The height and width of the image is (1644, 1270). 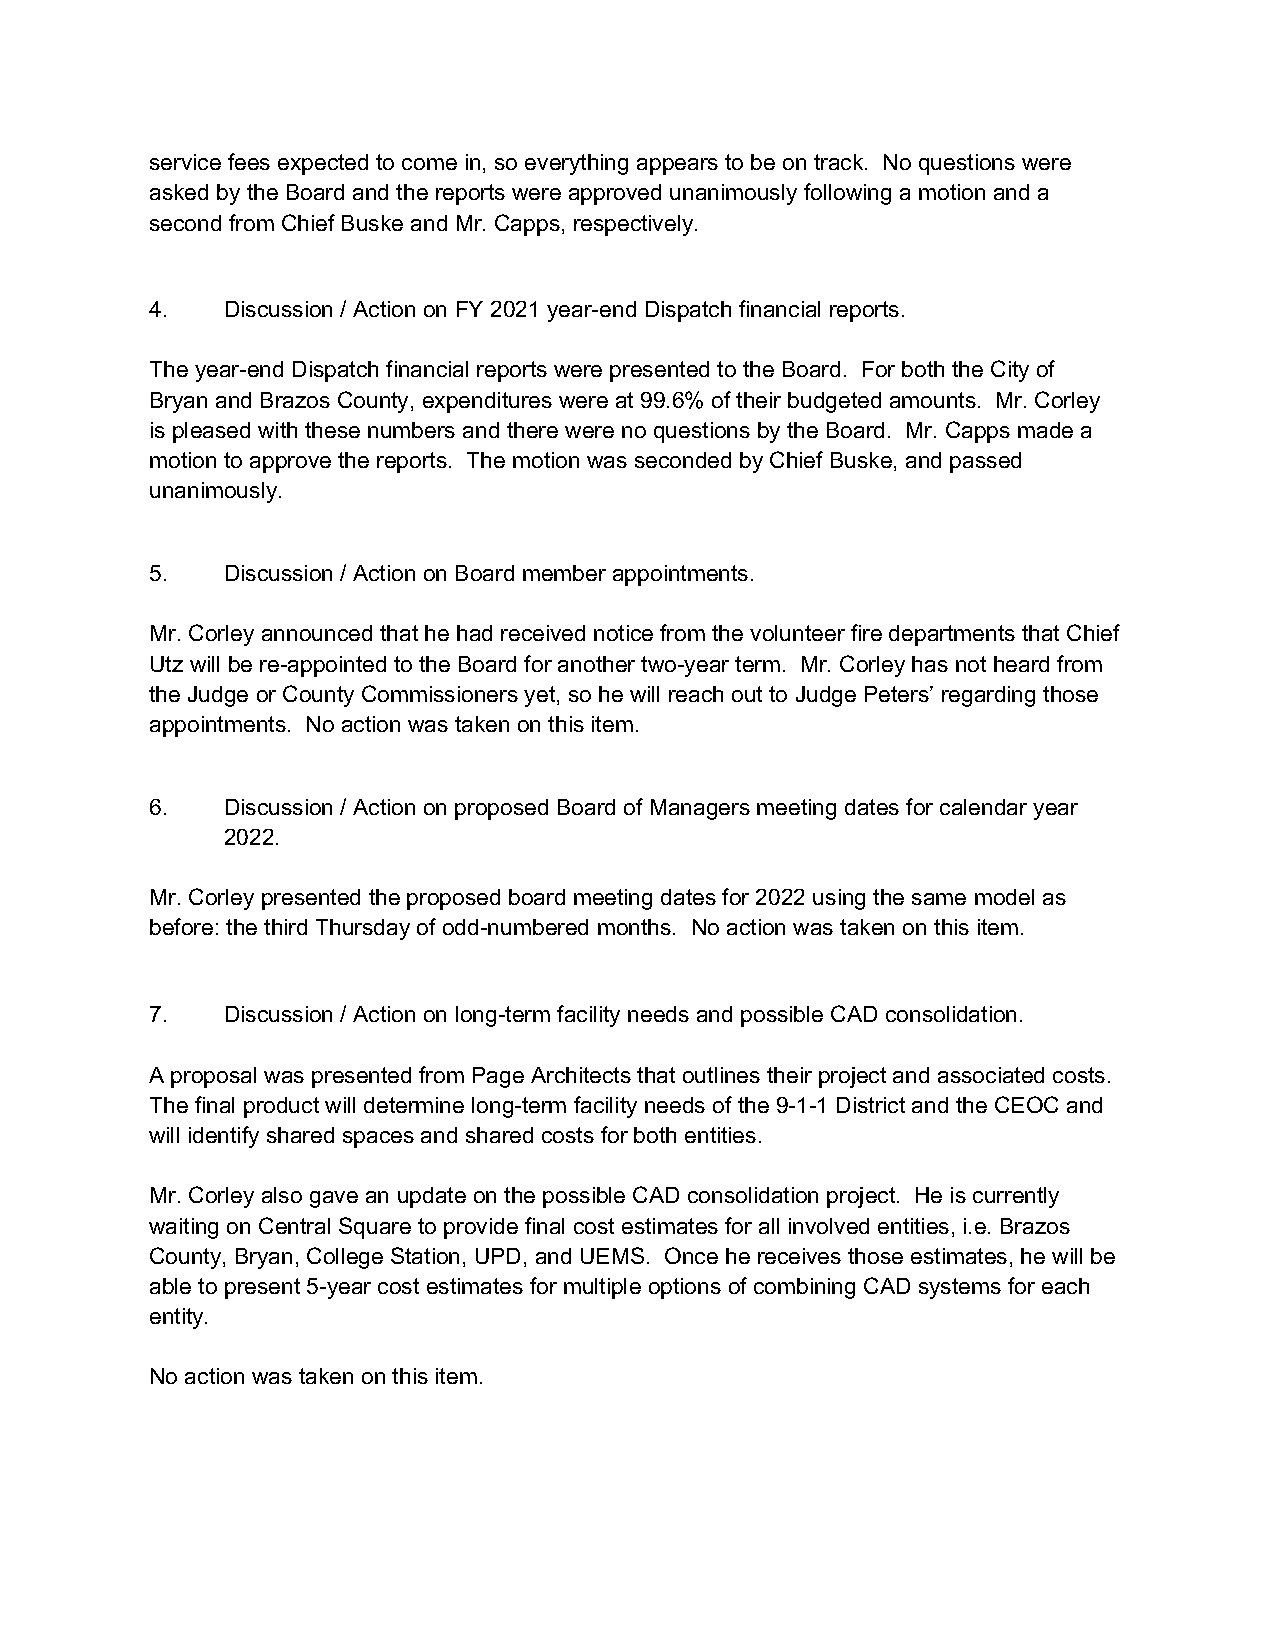 What do you see at coordinates (847, 194) in the image?
I see `following` at bounding box center [847, 194].
